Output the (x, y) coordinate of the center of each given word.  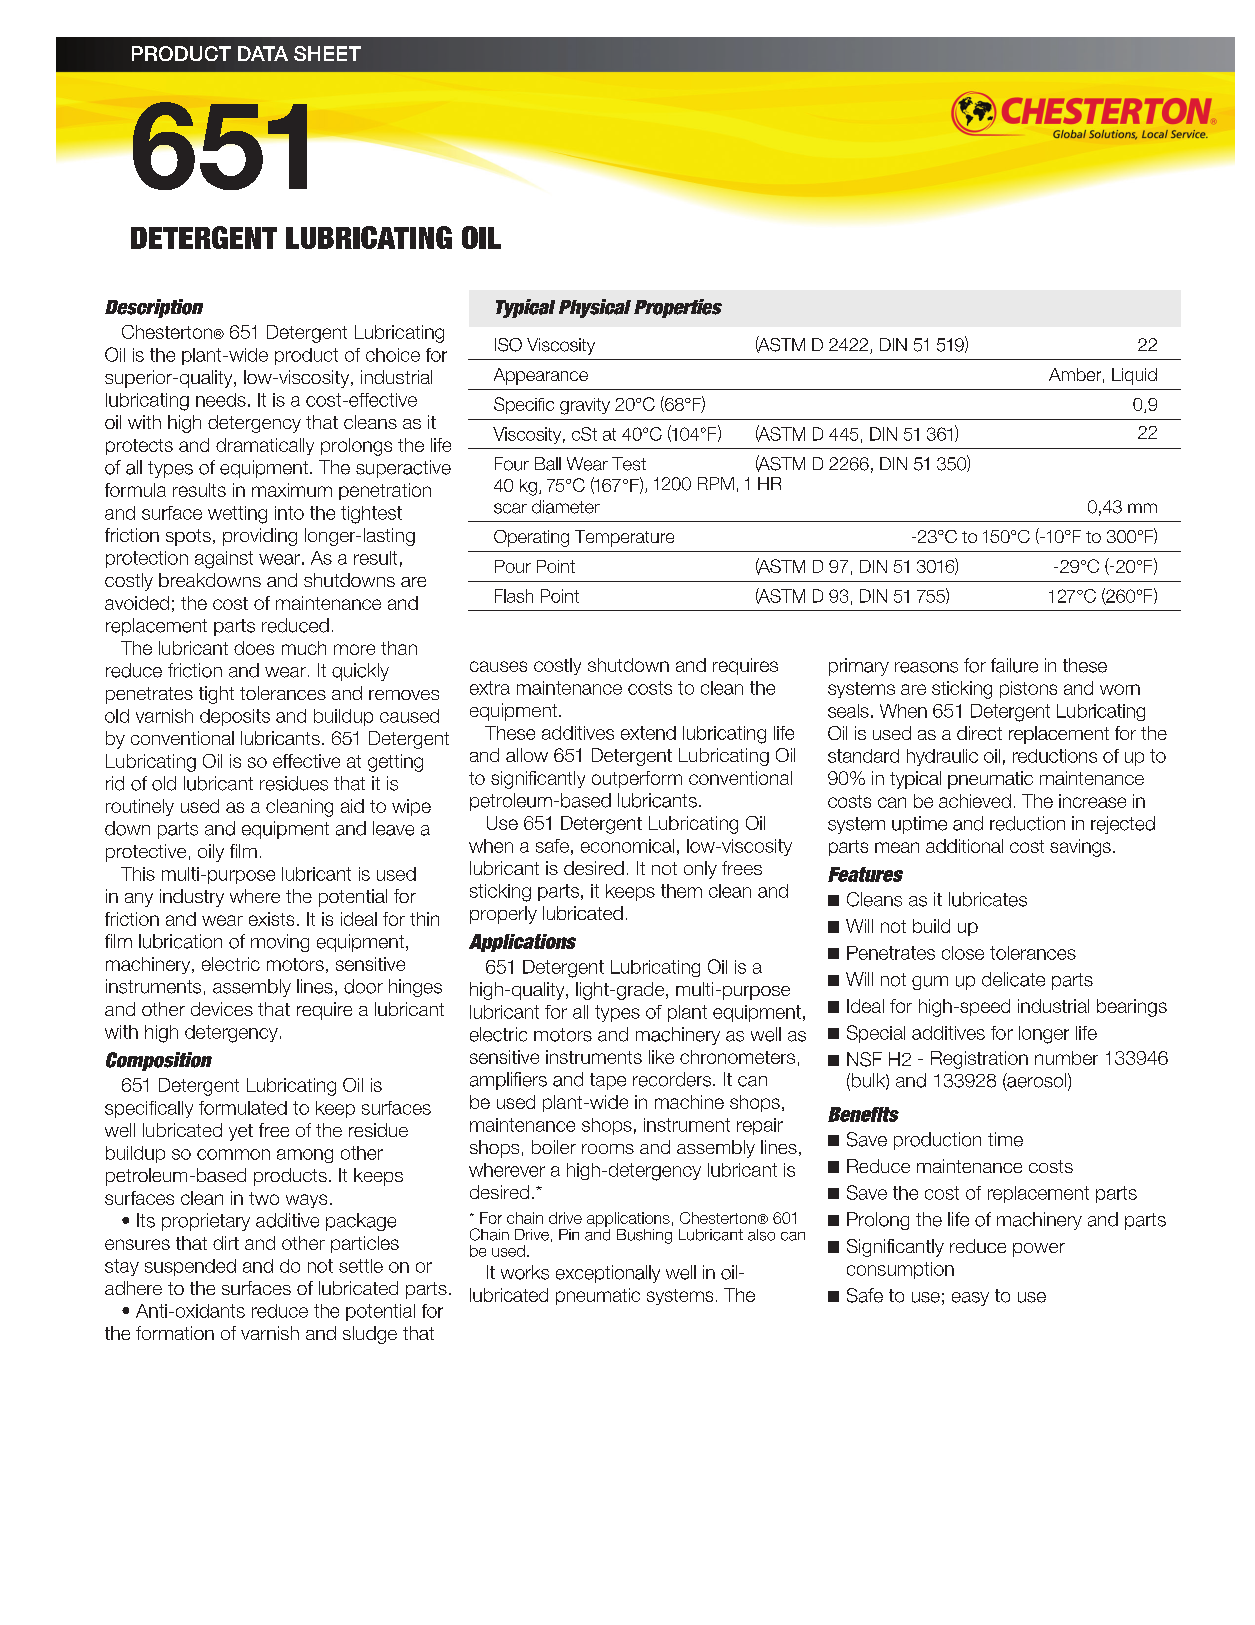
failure (1014, 665)
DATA (263, 53)
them (681, 891)
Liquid (1134, 376)
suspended (190, 1267)
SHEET (327, 53)
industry (192, 898)
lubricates (988, 899)
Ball (548, 464)
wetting (237, 515)
